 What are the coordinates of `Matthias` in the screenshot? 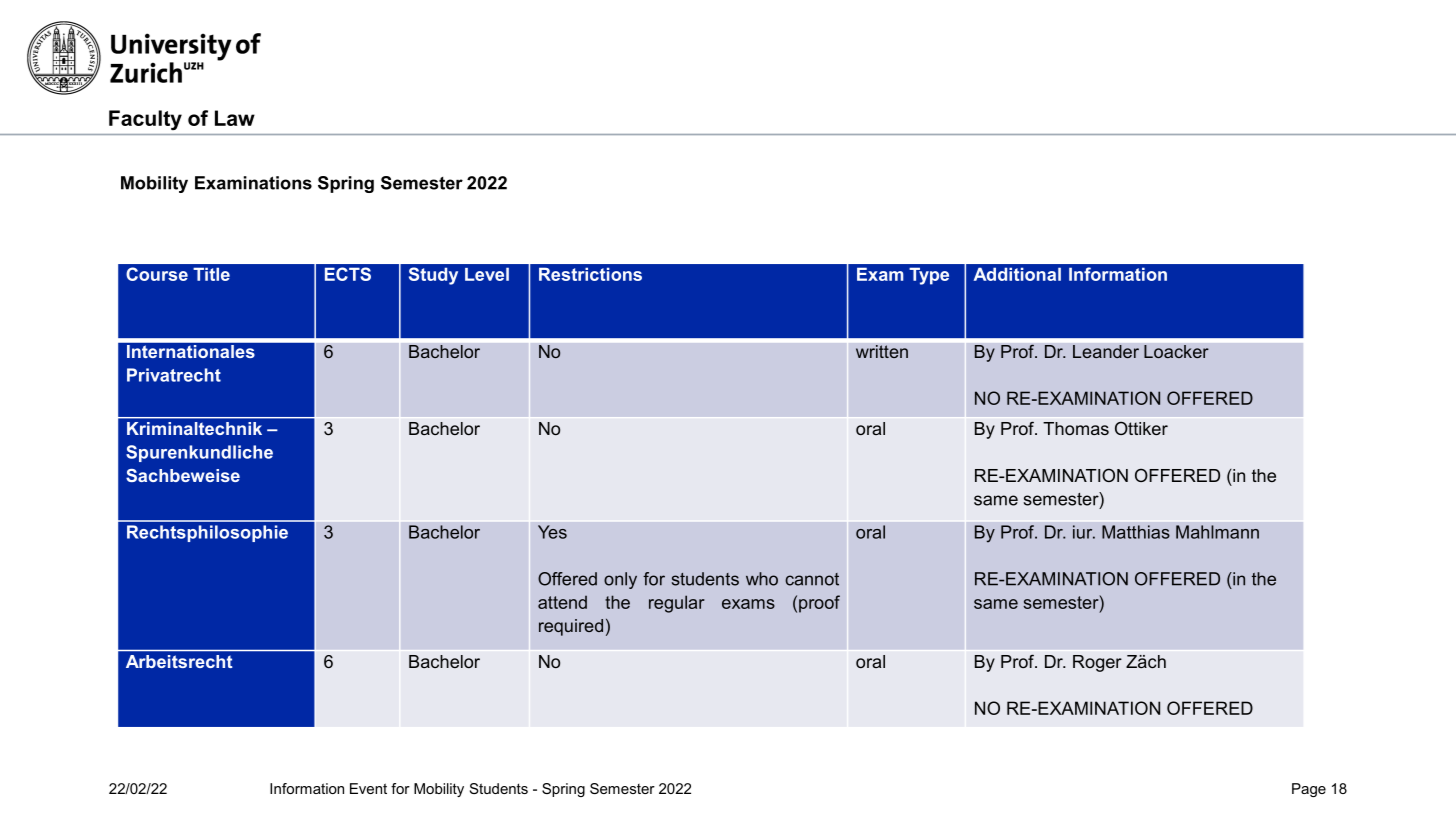 It's located at (1136, 532).
